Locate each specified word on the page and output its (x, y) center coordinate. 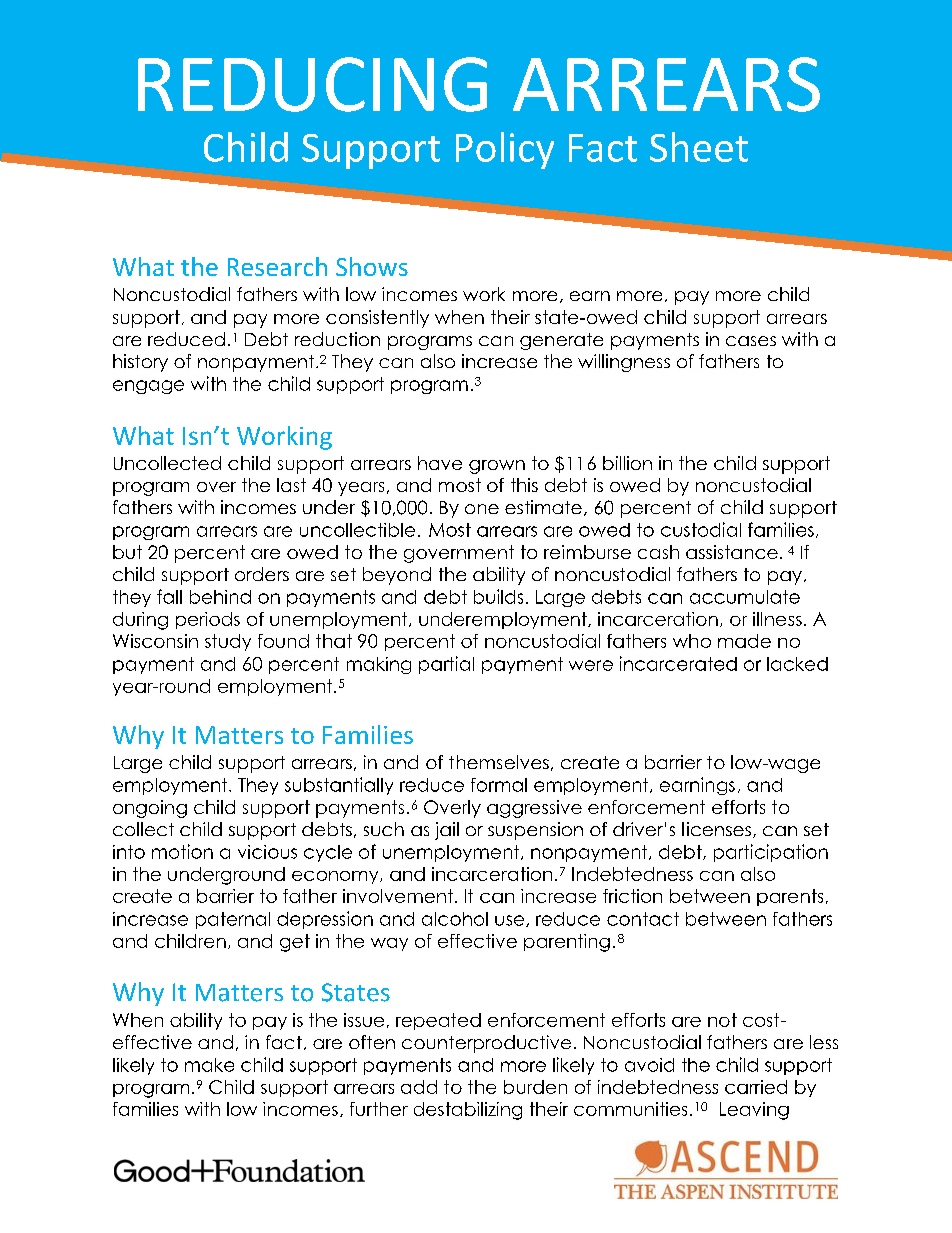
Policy (505, 150)
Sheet (699, 147)
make (209, 1065)
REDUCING (312, 84)
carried (756, 1087)
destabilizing (468, 1111)
